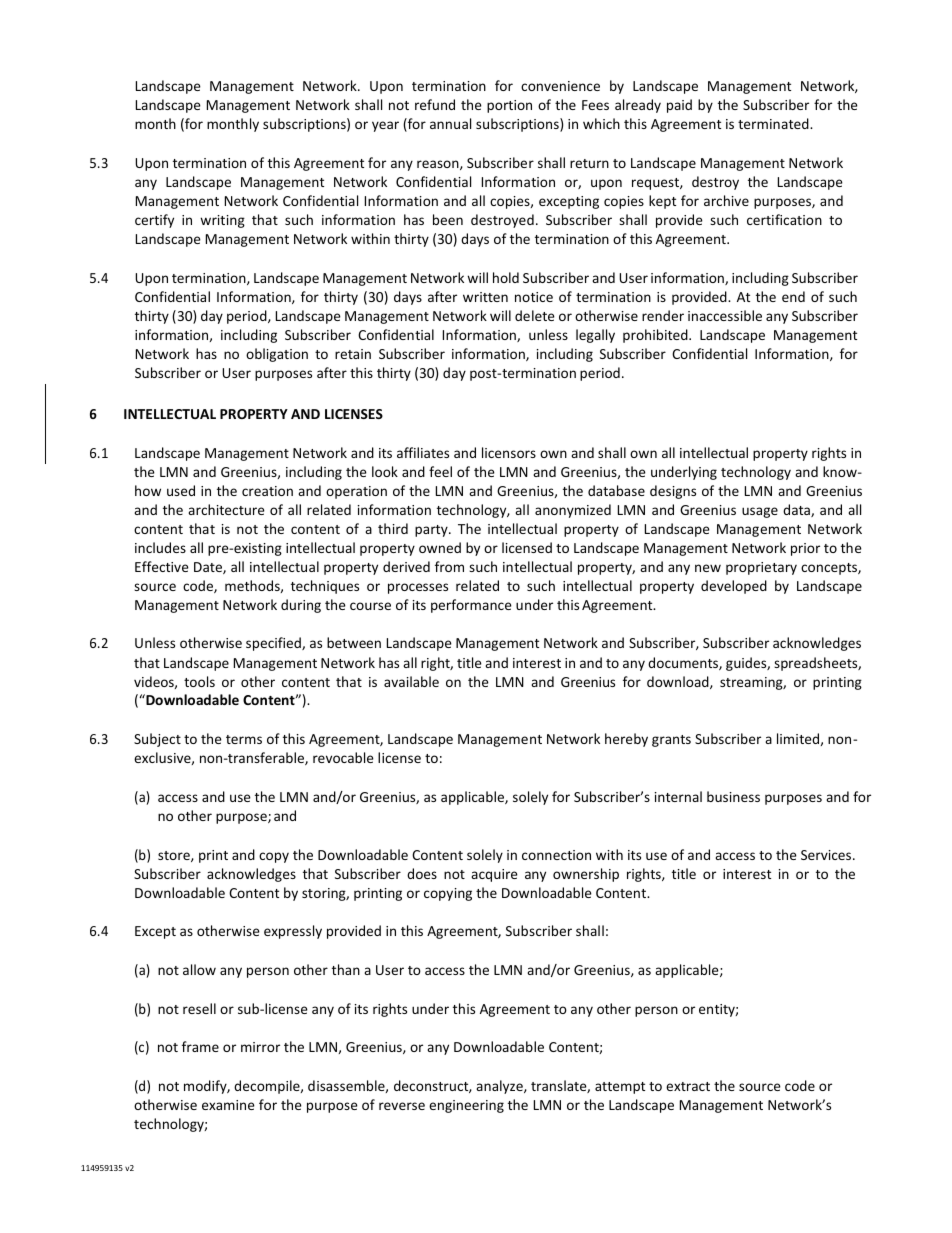 This document has height=1233, width=952. Describe the element at coordinates (222, 221) in the document. I see `writing` at that location.
